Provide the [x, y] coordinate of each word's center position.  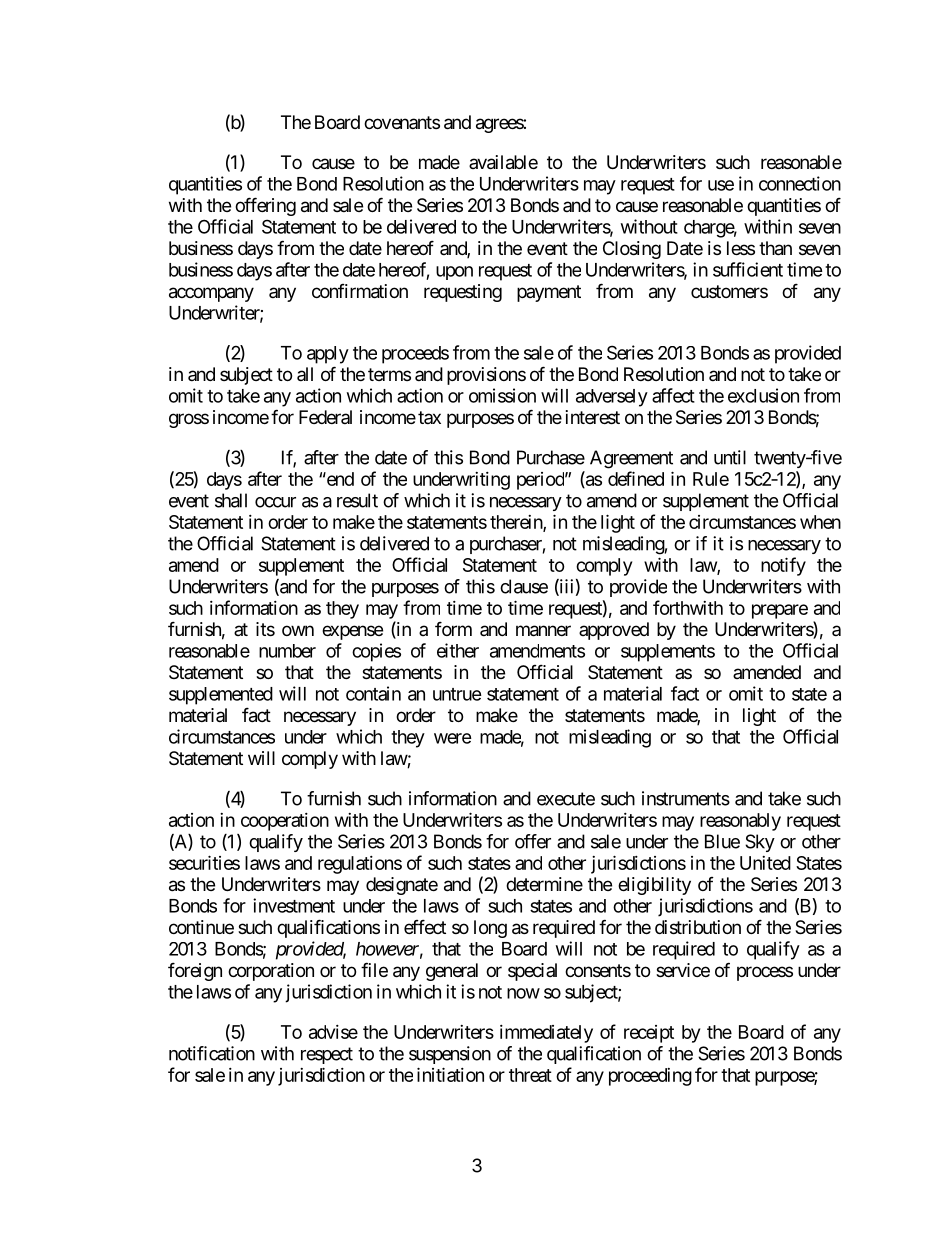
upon [454, 273]
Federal [325, 417]
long [490, 929]
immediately [546, 1034]
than [775, 248]
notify [783, 566]
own [298, 630]
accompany [211, 294]
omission [502, 395]
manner [543, 631]
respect [327, 1055]
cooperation [285, 822]
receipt [649, 1034]
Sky [760, 843]
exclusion [763, 395]
